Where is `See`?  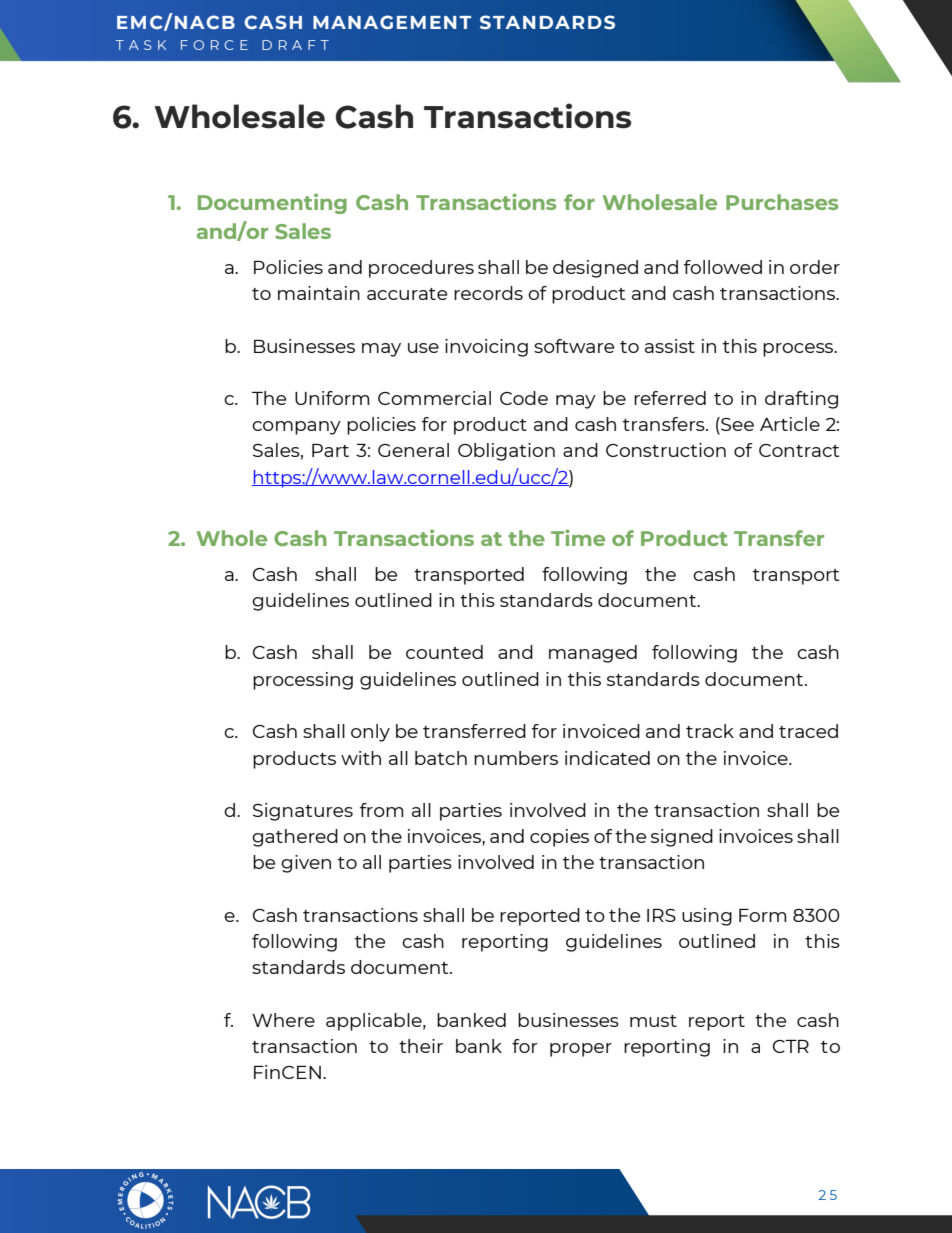
See is located at coordinates (736, 425).
